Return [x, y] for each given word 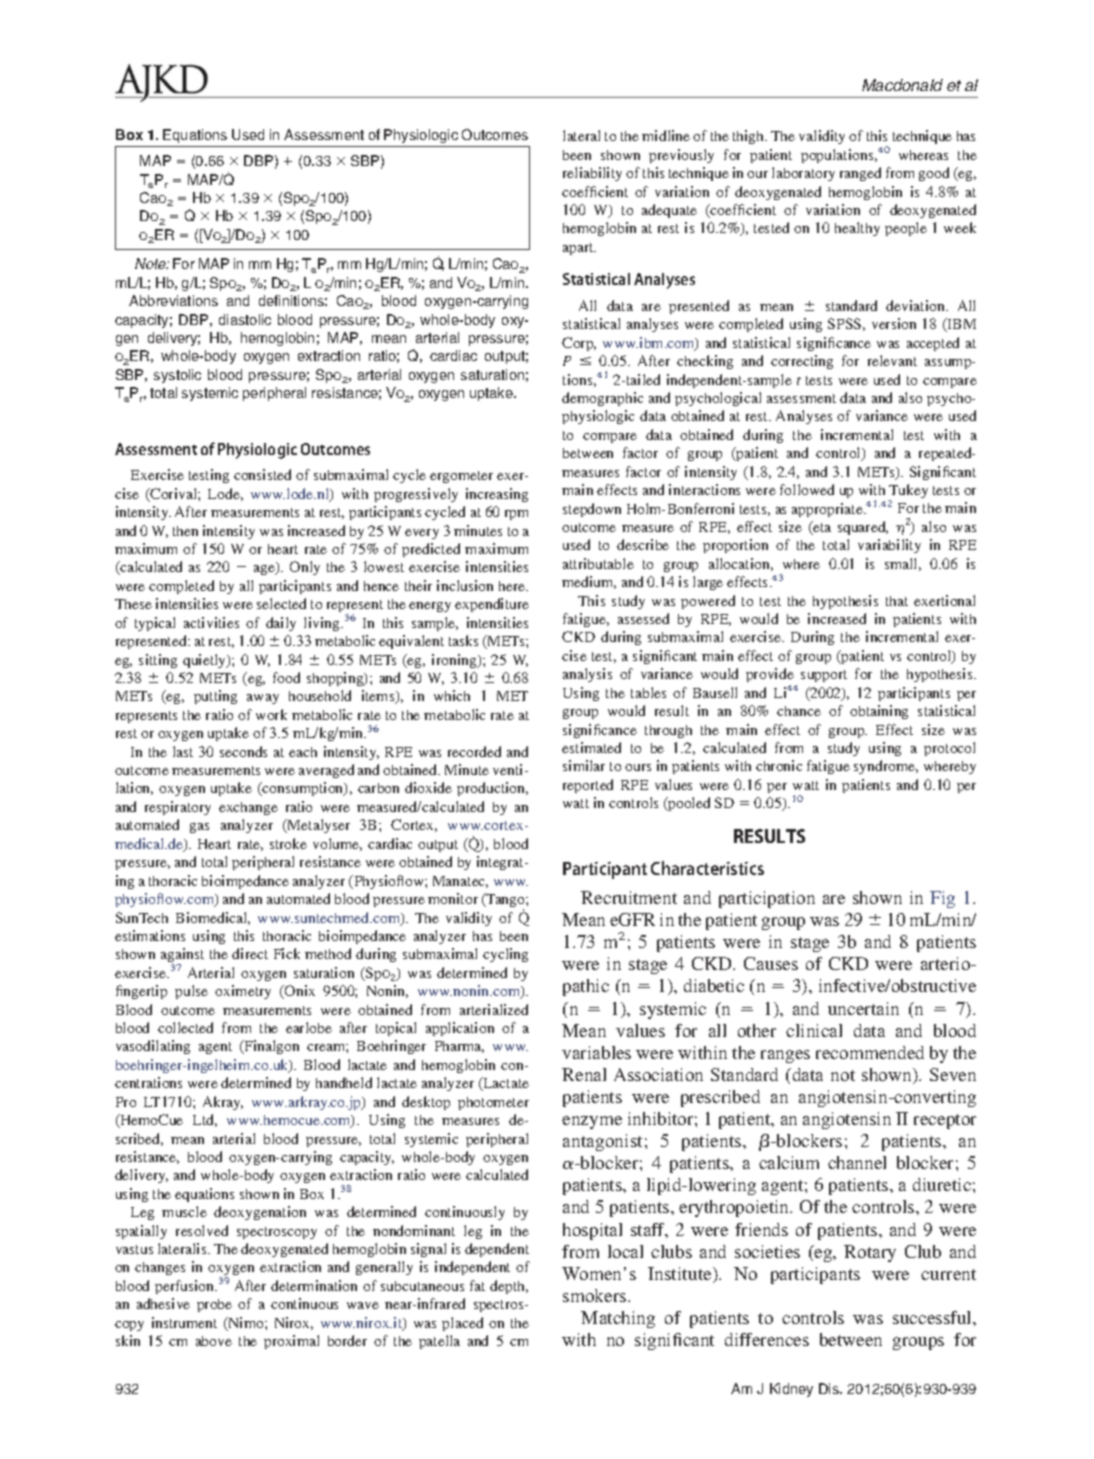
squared [863, 528]
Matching [618, 1319]
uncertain [863, 1008]
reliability [592, 174]
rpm [516, 515]
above [214, 1341]
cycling [505, 955]
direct [250, 953]
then [185, 531]
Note [152, 263]
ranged [860, 174]
